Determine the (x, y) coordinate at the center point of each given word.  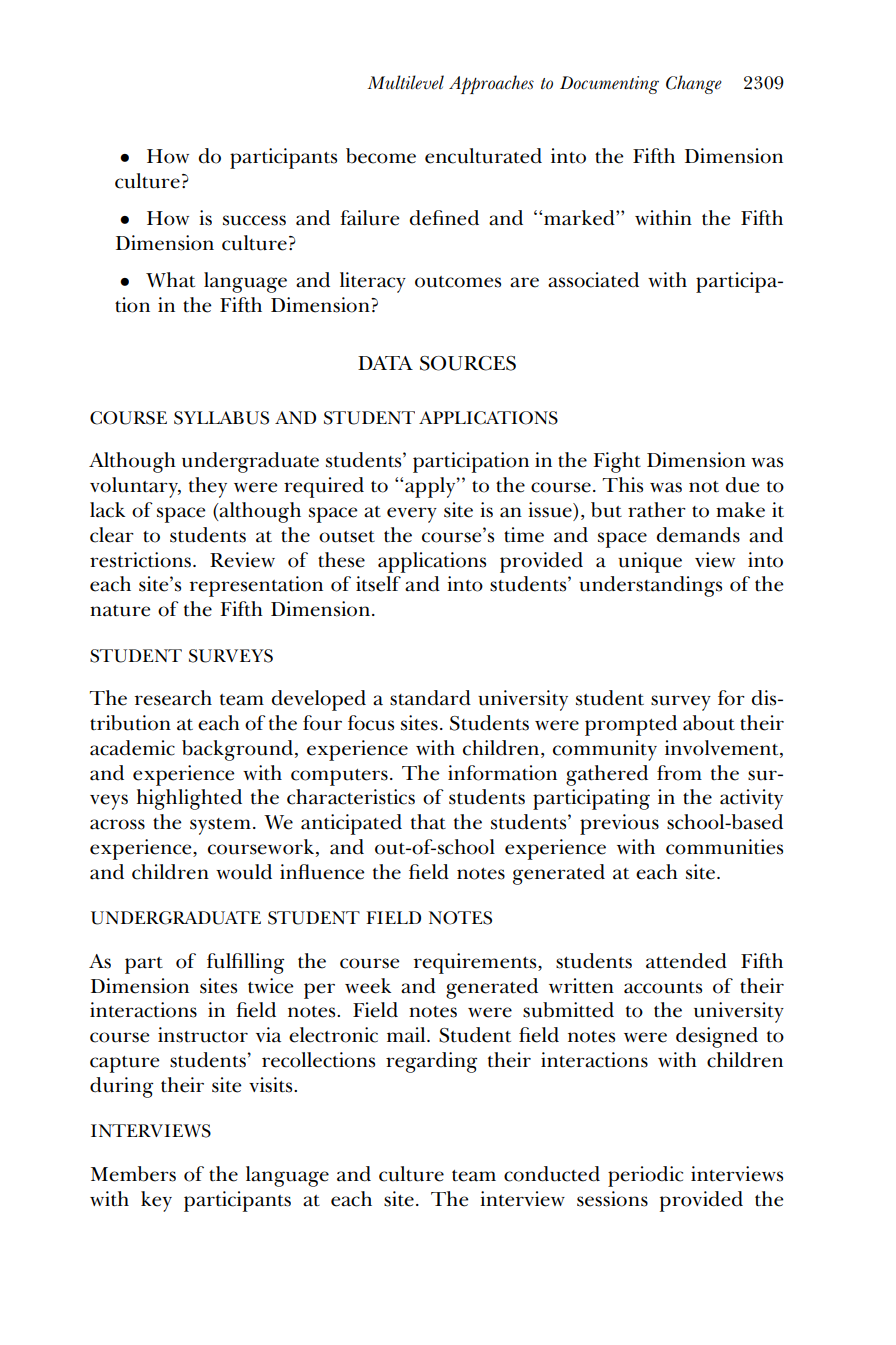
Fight (617, 462)
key (156, 1201)
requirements (476, 963)
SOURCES (468, 363)
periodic (645, 1176)
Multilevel (406, 82)
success (254, 220)
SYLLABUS (221, 418)
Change (694, 84)
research (173, 698)
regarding (432, 1062)
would (244, 872)
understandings (650, 586)
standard (430, 698)
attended (686, 961)
